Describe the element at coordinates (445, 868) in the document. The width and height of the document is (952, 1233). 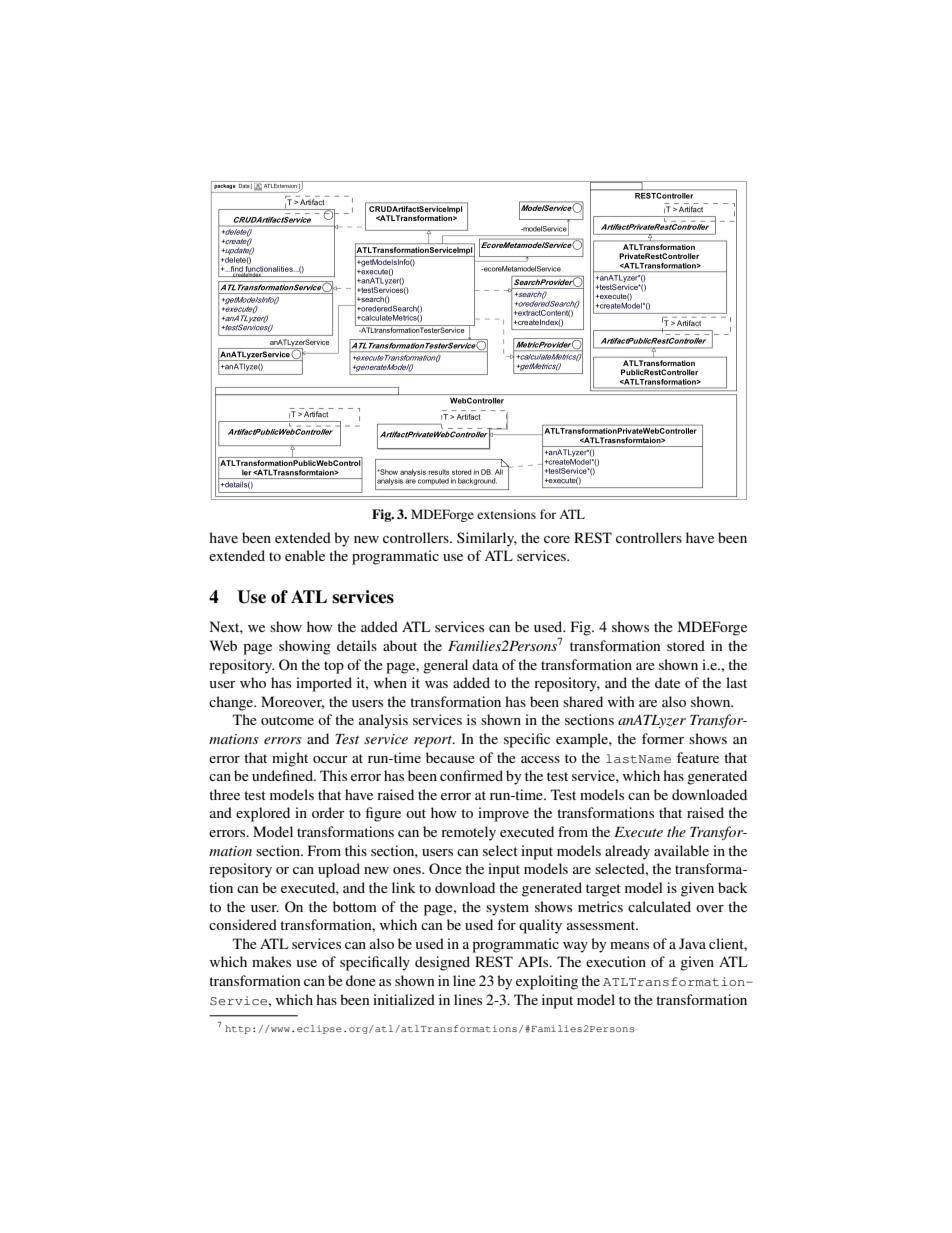
I see `Once` at that location.
